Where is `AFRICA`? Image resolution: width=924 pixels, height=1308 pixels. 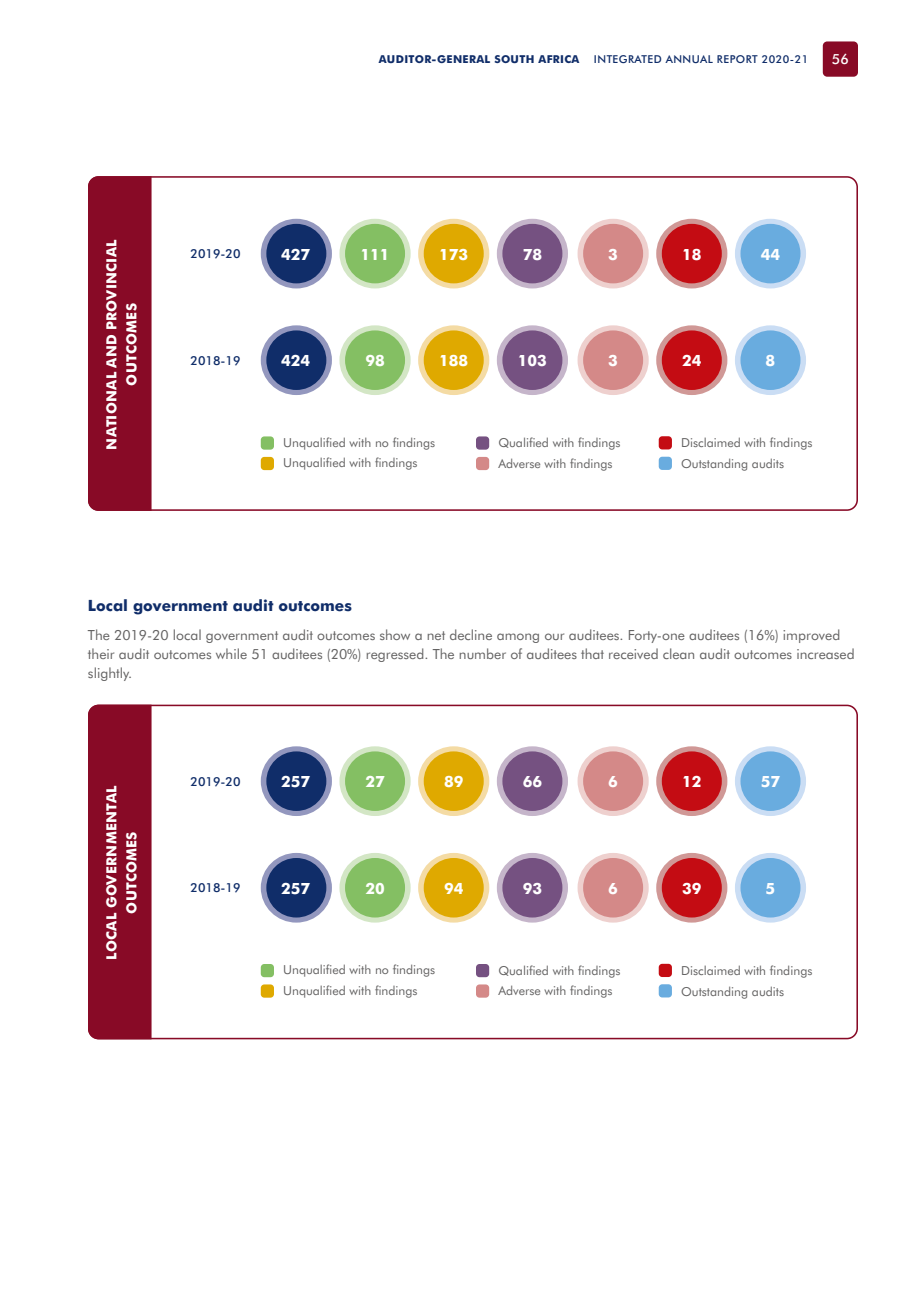 AFRICA is located at coordinates (558, 59).
